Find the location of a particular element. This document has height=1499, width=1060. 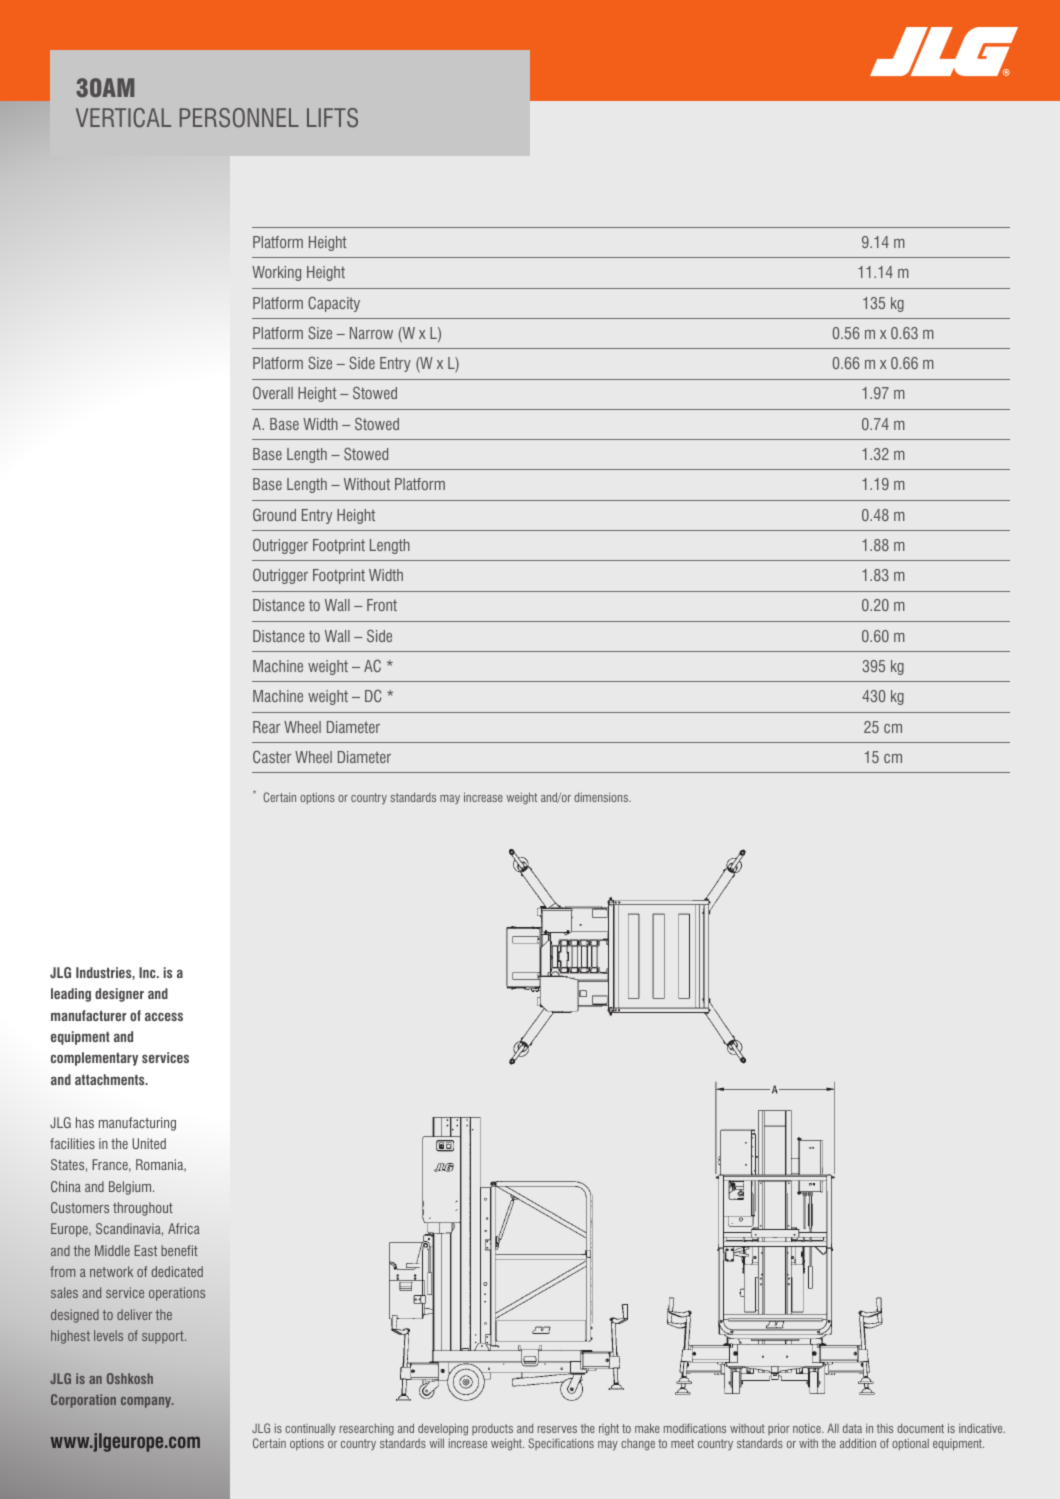

Ground is located at coordinates (274, 514).
